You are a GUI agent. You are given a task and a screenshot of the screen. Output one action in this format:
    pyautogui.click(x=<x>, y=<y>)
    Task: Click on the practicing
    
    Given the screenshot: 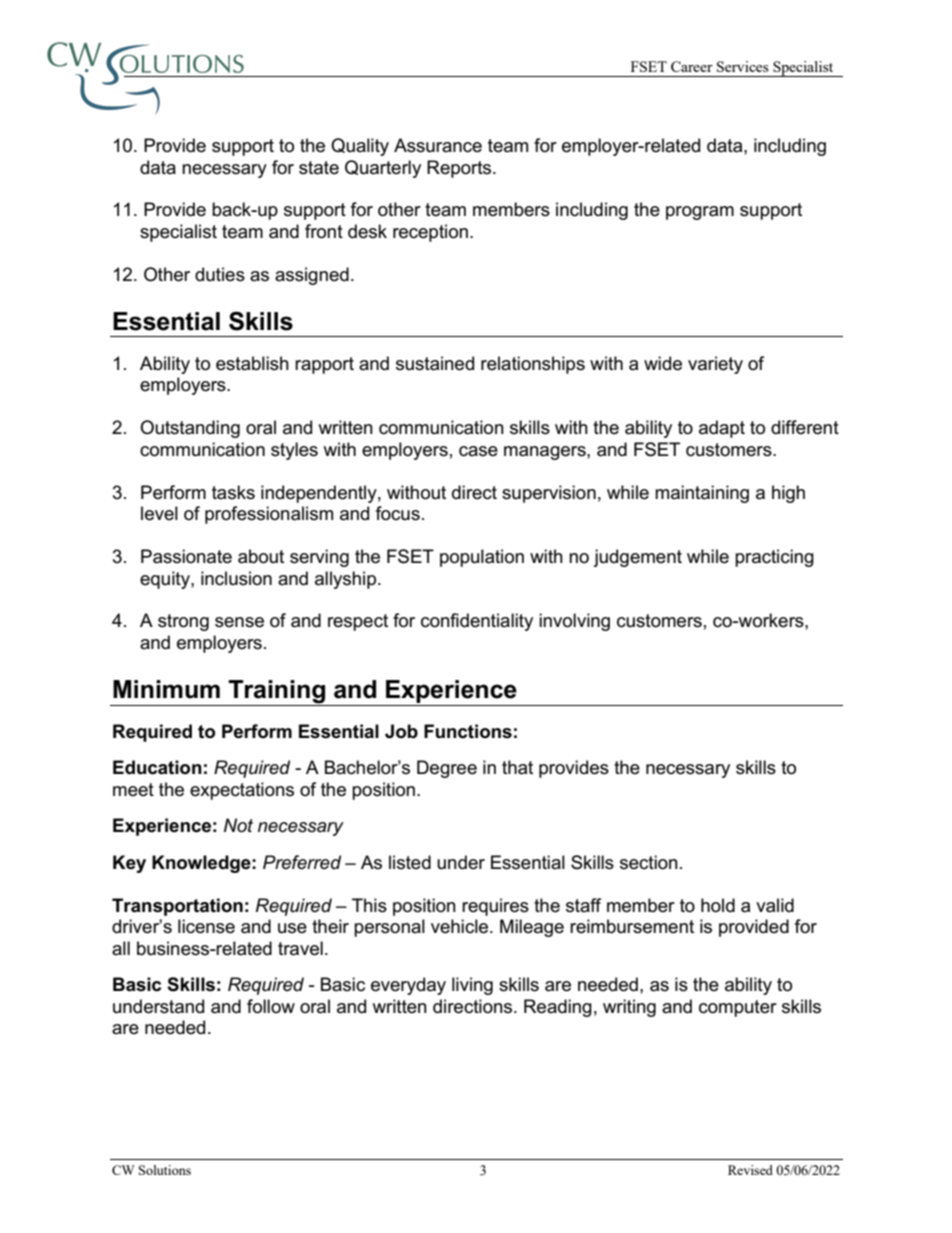 What is the action you would take?
    pyautogui.click(x=774, y=558)
